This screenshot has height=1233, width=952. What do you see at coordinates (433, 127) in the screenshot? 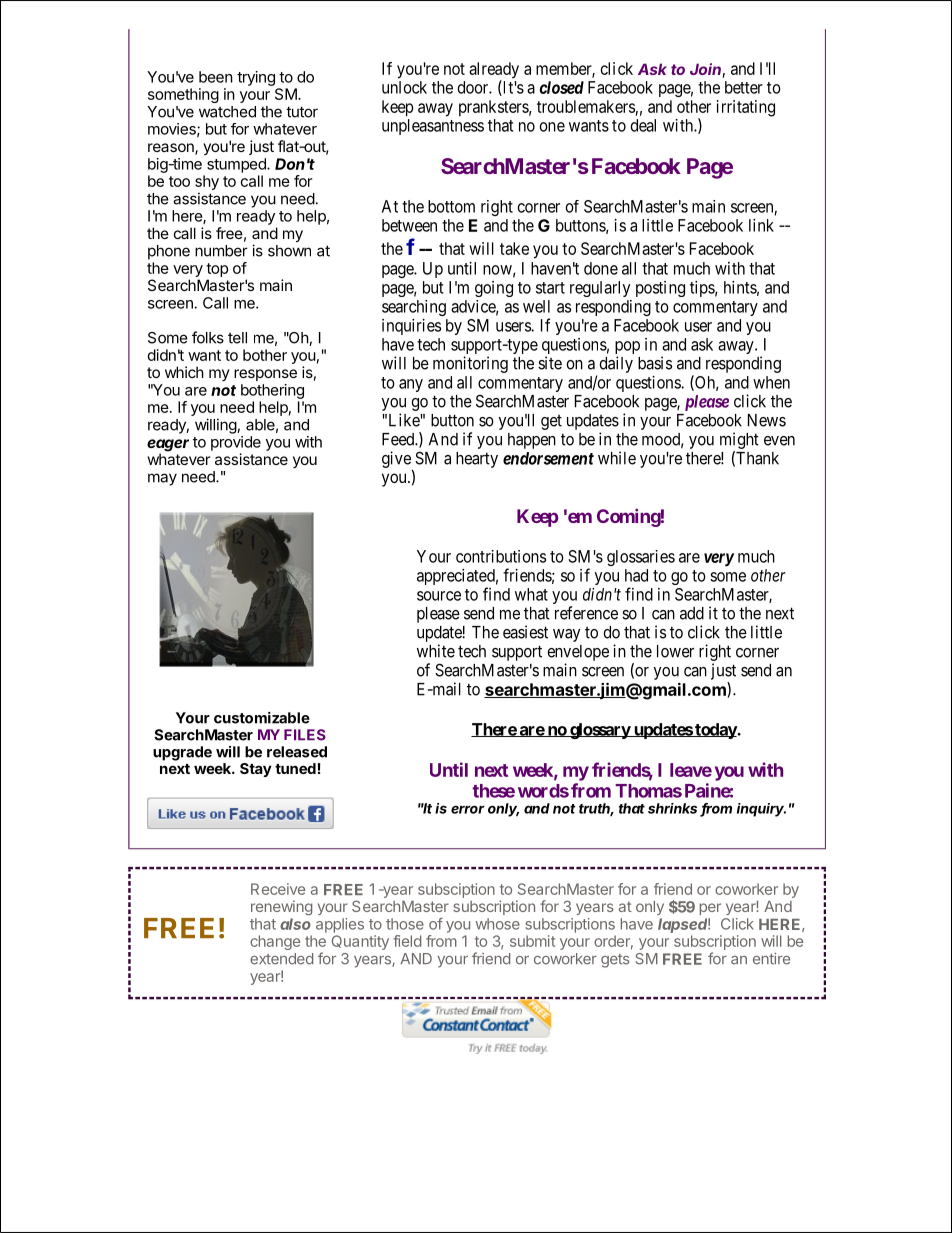
I see `unpleasantness` at bounding box center [433, 127].
